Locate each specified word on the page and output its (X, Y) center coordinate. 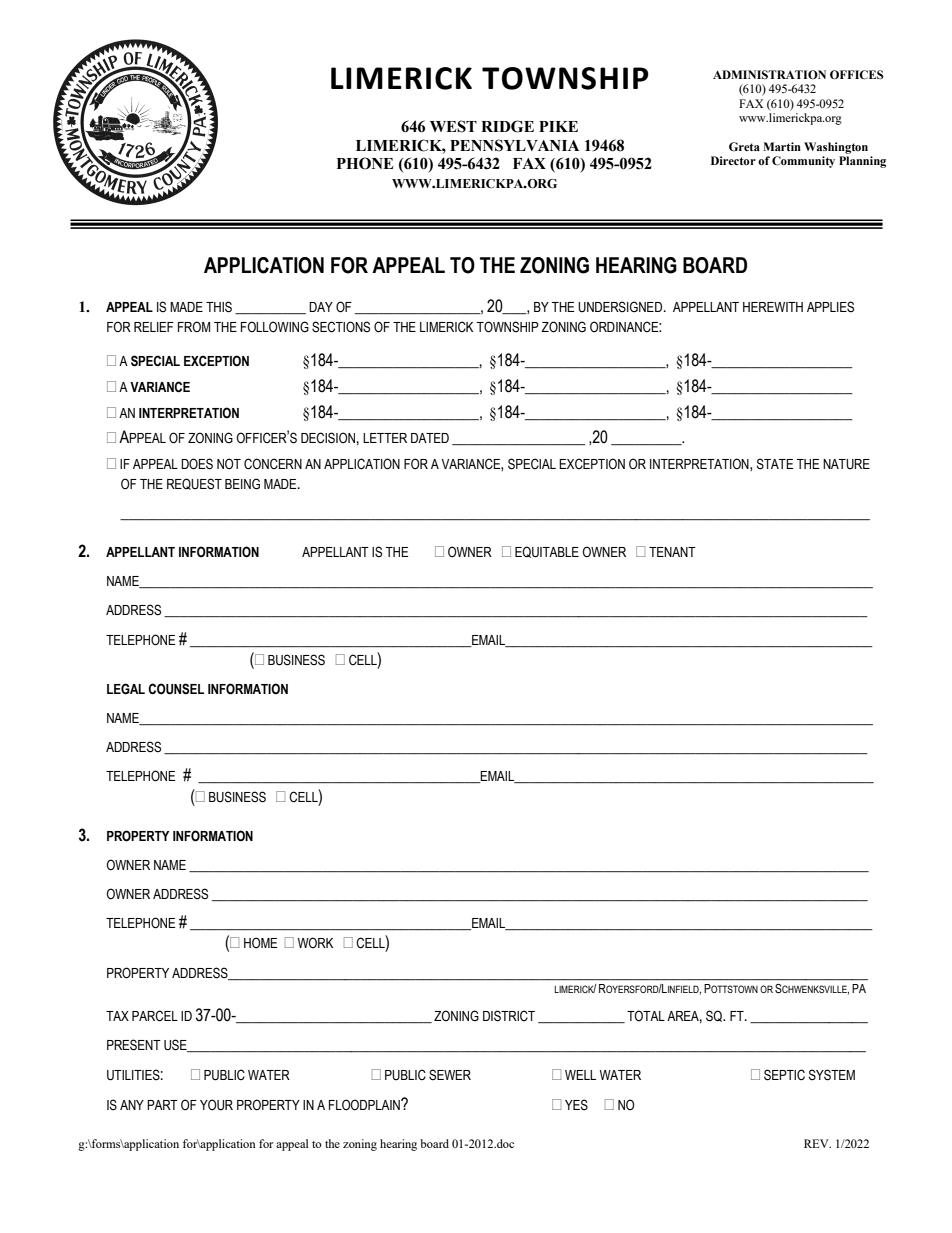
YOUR (216, 1105)
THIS (219, 307)
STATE (775, 464)
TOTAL (646, 1015)
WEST (453, 126)
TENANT (672, 552)
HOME (260, 942)
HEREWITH (773, 307)
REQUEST (194, 484)
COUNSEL (176, 689)
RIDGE (507, 126)
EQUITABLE (547, 552)
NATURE (846, 464)
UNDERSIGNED (621, 307)
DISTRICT (509, 1016)
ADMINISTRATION (769, 74)
